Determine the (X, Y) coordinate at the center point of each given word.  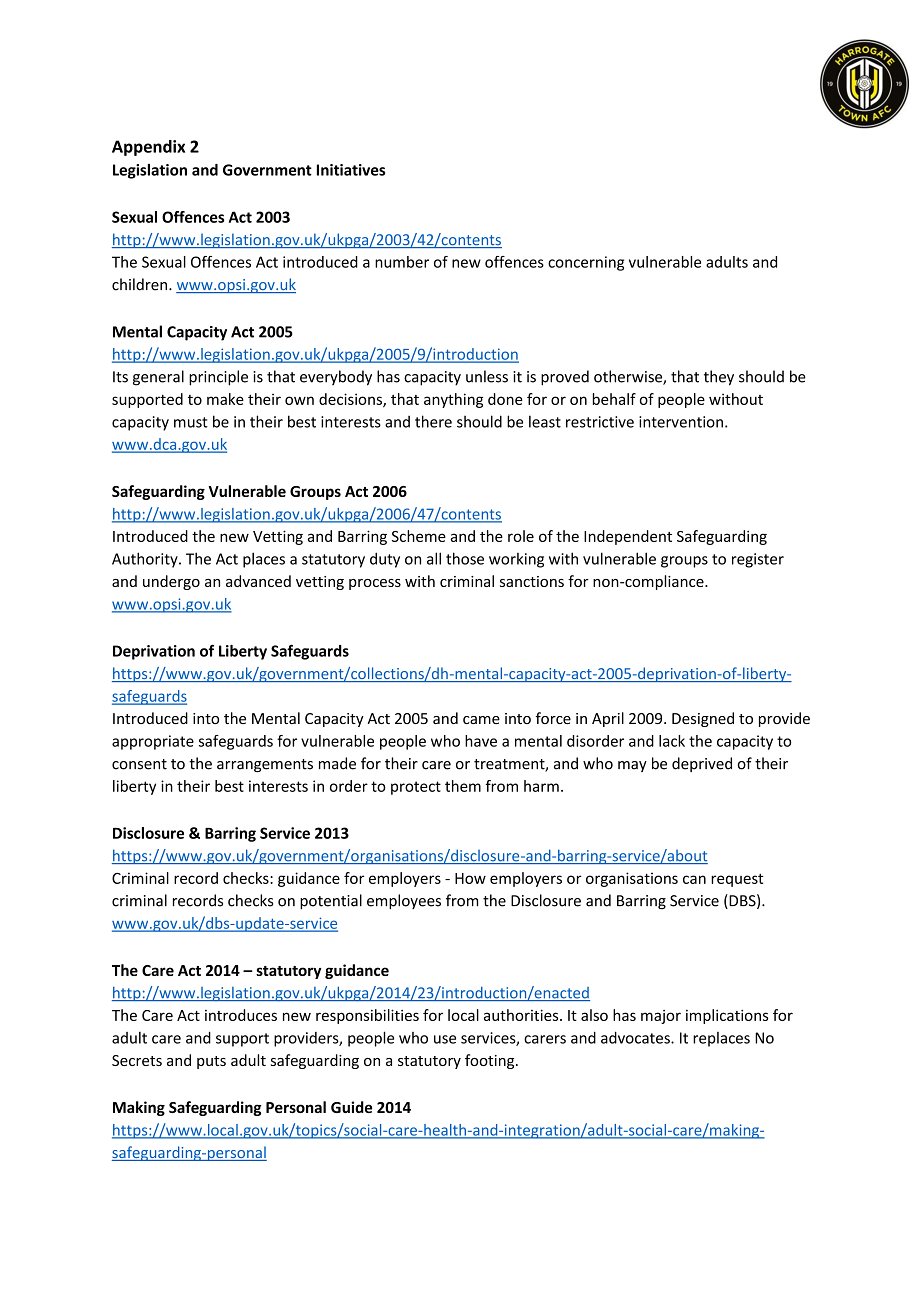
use (445, 1039)
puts (211, 1062)
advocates (636, 1037)
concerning (586, 263)
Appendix (148, 148)
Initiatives (351, 170)
